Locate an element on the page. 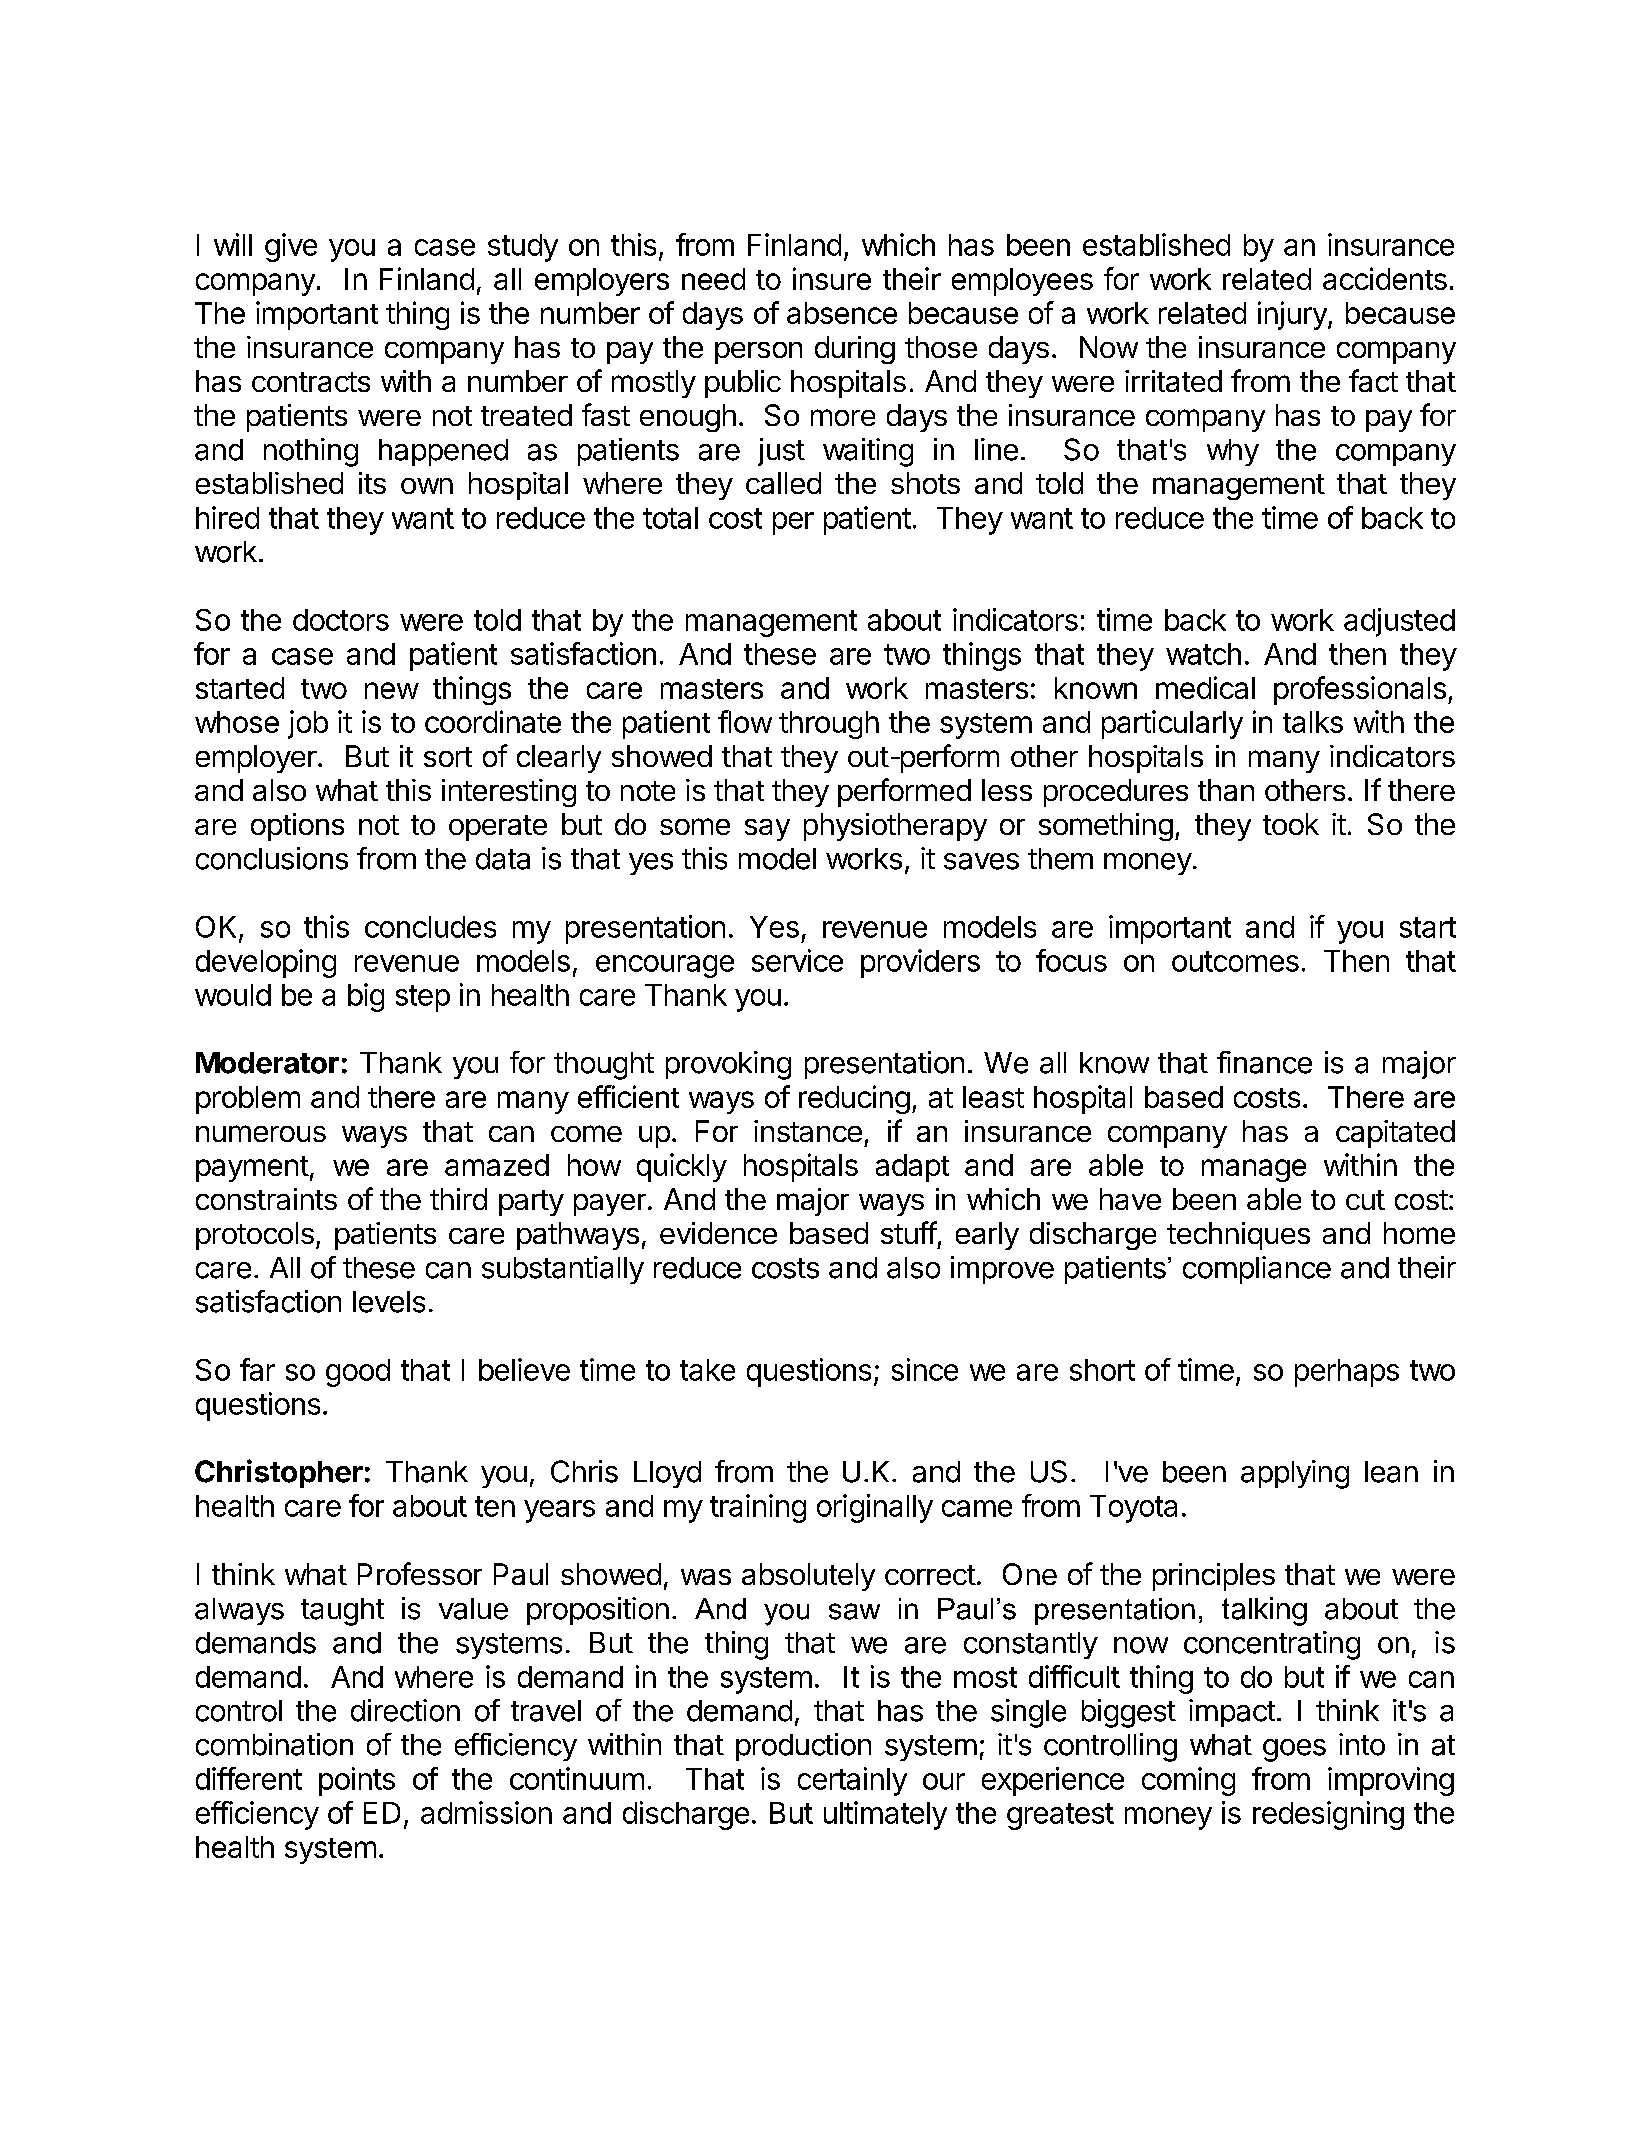 Image resolution: width=1649 pixels, height=2134 pixels. step is located at coordinates (423, 998).
